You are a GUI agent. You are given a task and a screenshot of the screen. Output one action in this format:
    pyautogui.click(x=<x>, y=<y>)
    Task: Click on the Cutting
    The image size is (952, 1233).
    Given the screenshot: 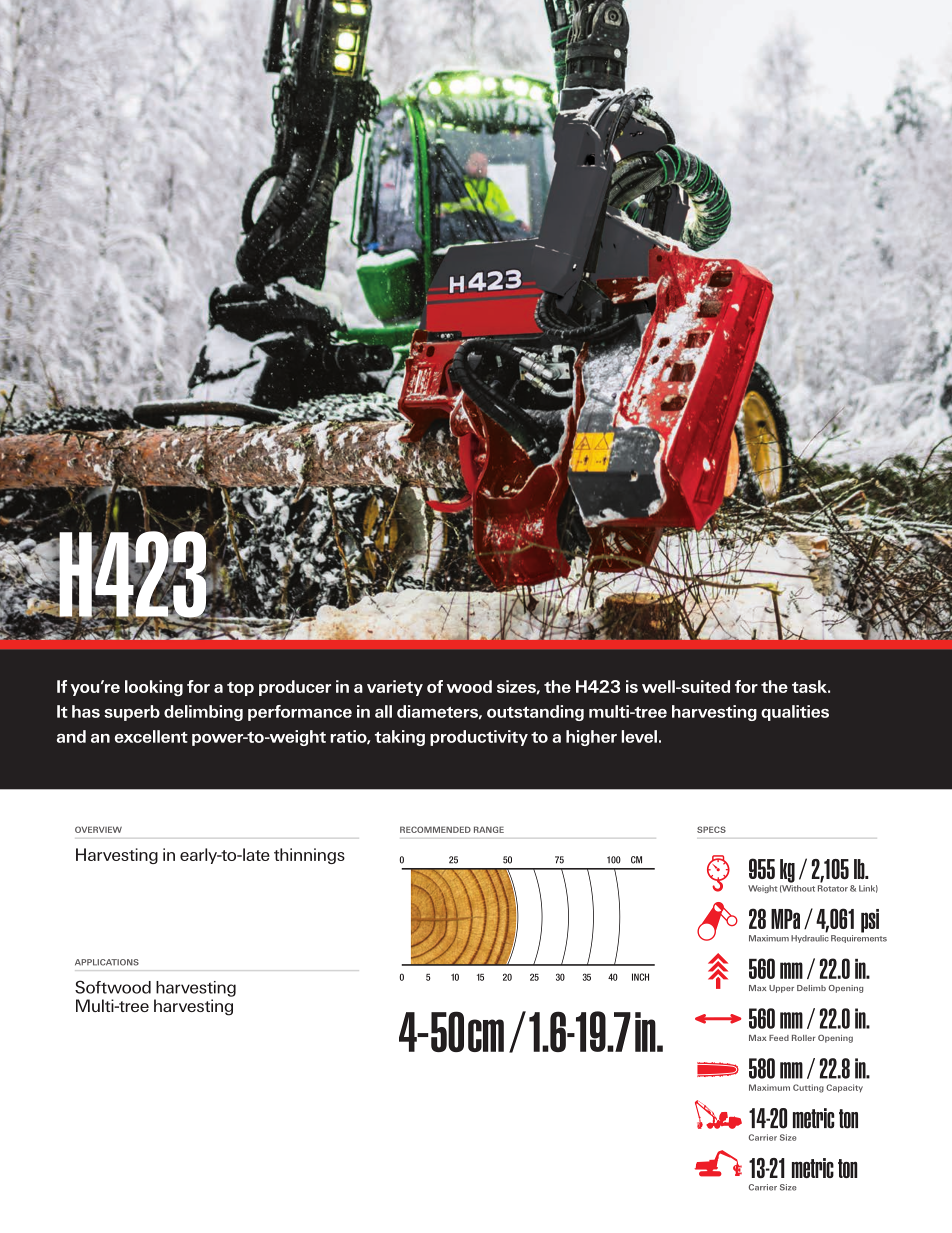 What is the action you would take?
    pyautogui.click(x=808, y=1088)
